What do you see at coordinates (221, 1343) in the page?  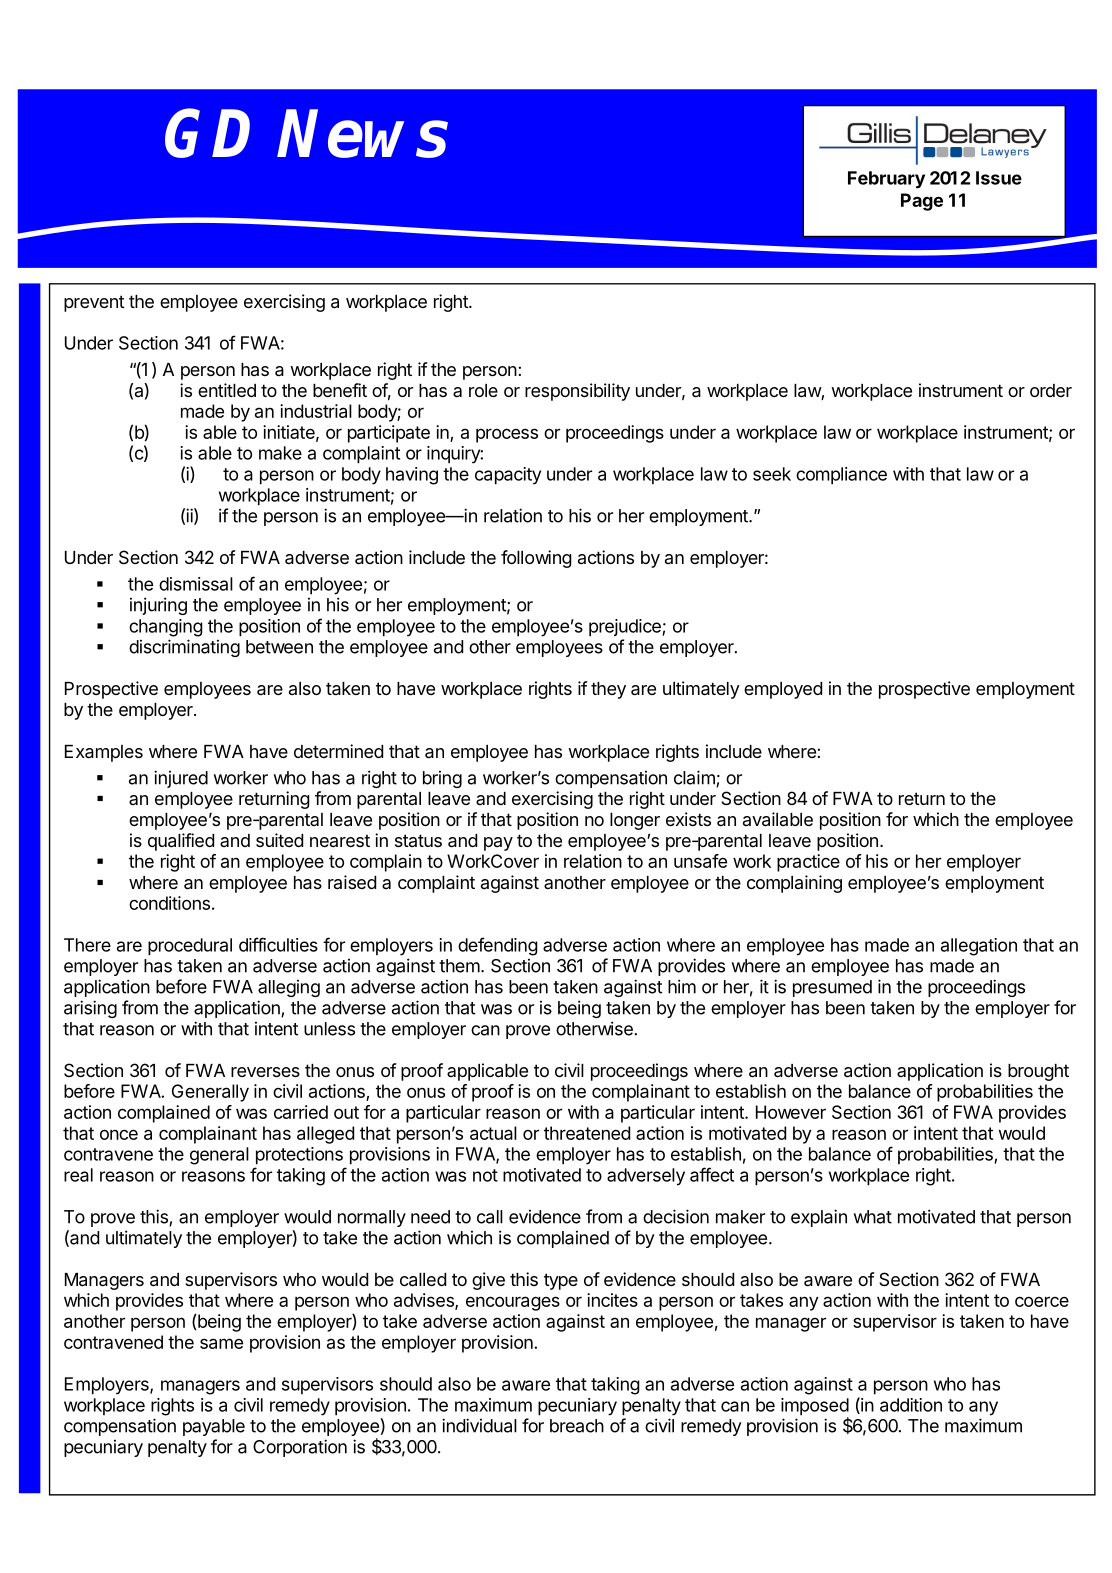 I see `same` at bounding box center [221, 1343].
